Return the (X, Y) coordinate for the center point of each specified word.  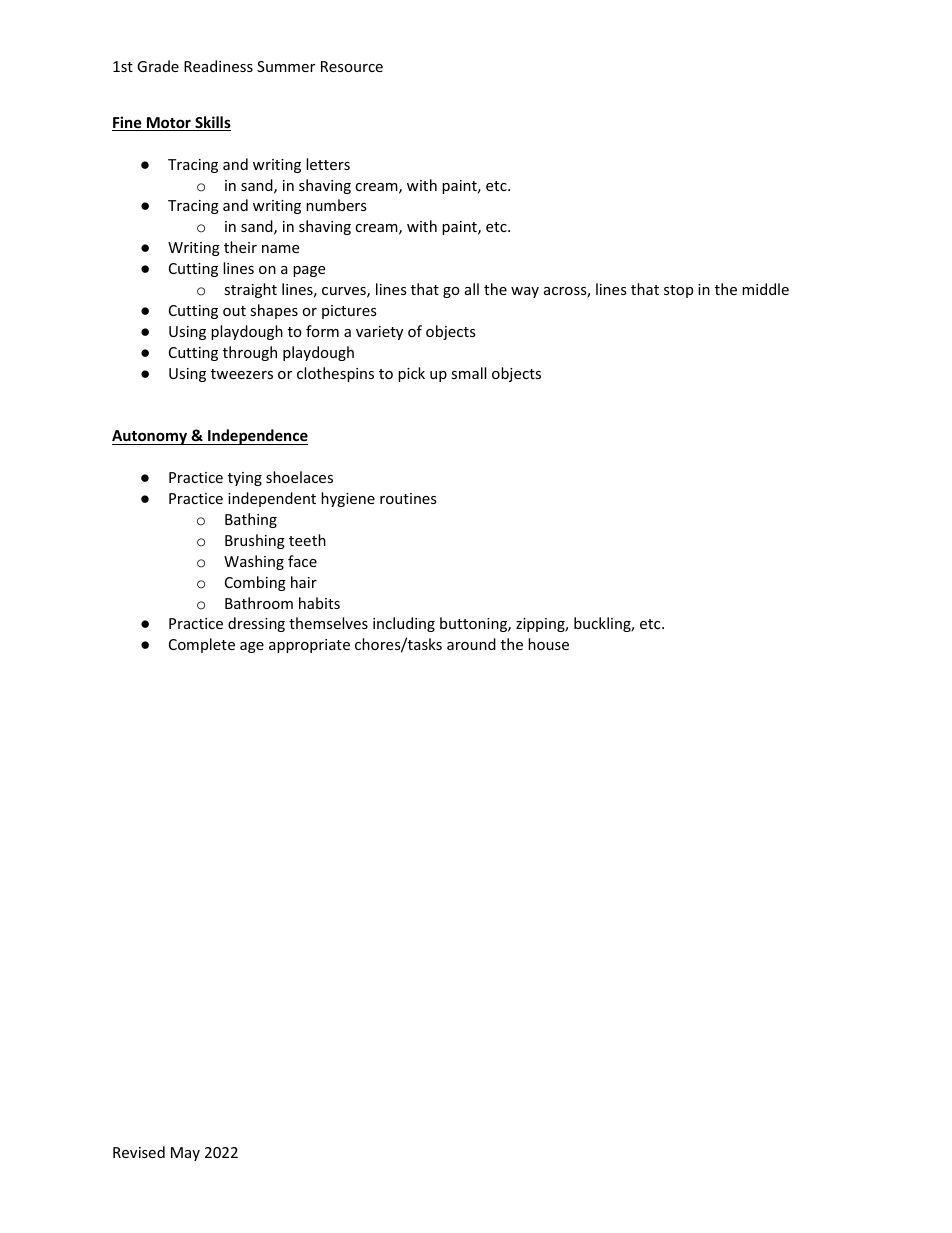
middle (765, 289)
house (548, 644)
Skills (212, 123)
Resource (352, 66)
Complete (202, 645)
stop (678, 291)
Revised (139, 1152)
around (471, 644)
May (185, 1154)
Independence (257, 437)
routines (408, 498)
